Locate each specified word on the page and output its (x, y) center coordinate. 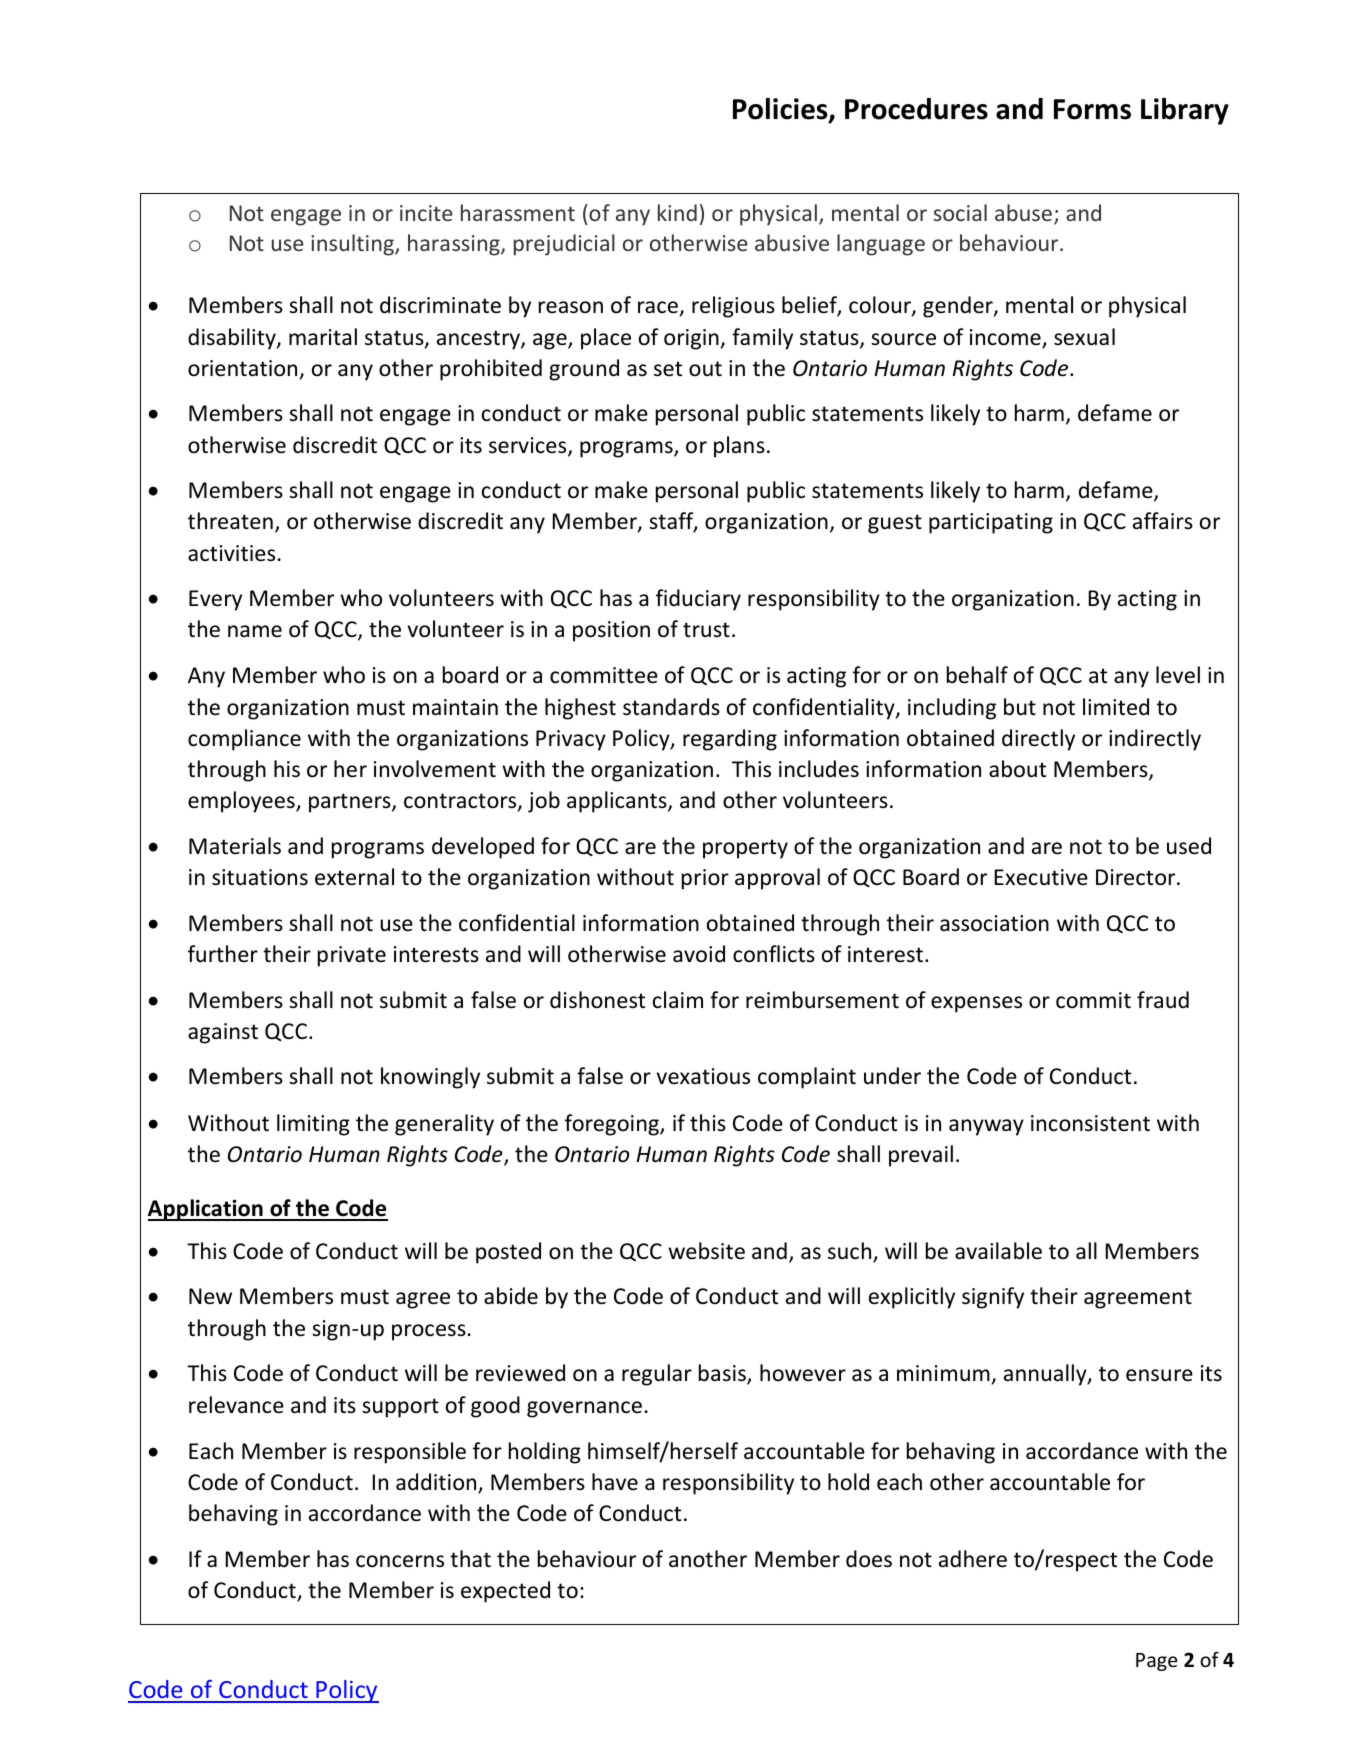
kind (677, 212)
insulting (353, 245)
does (869, 1559)
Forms (1092, 109)
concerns (400, 1561)
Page (1157, 1662)
